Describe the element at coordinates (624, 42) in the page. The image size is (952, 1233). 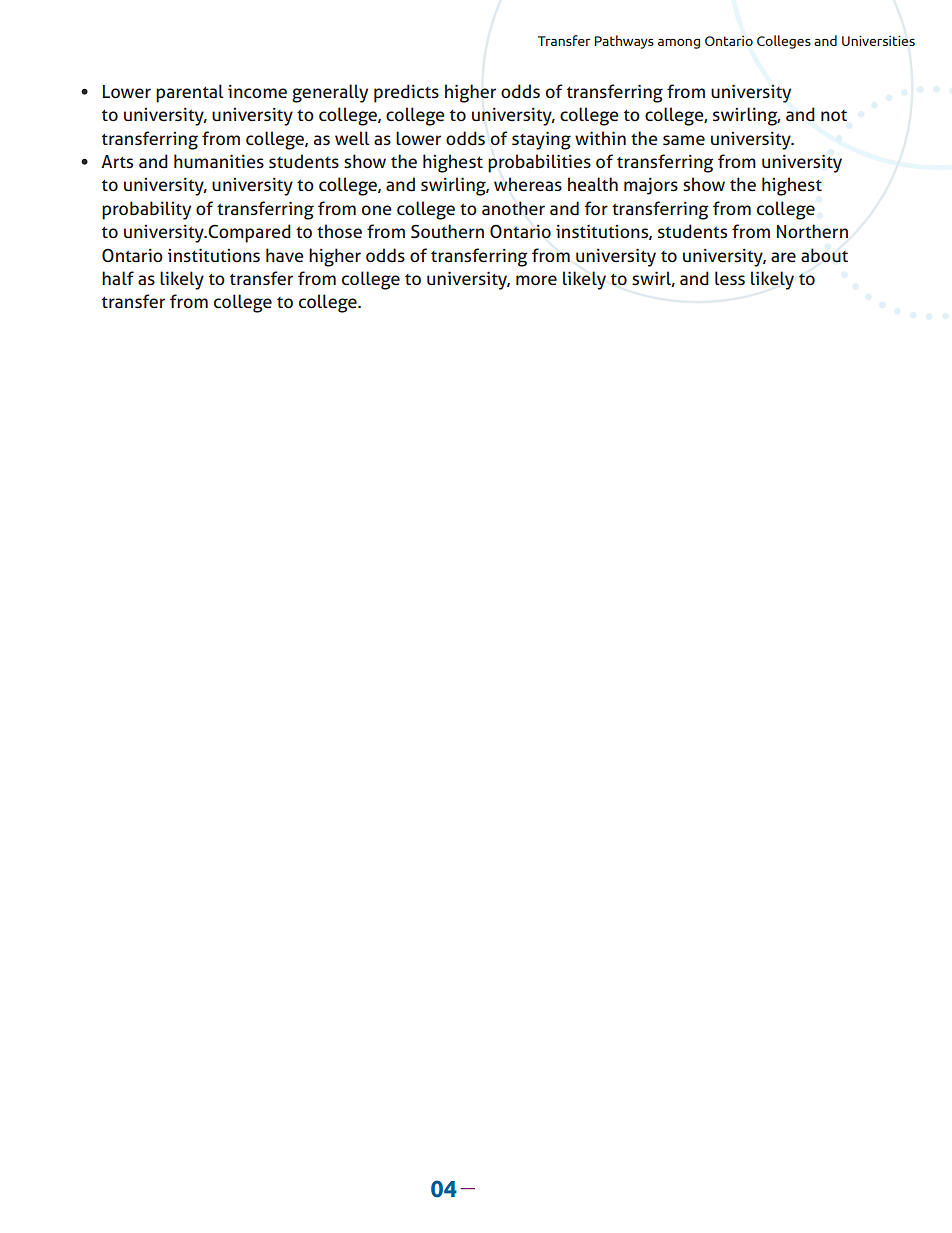
I see `Pathways` at that location.
